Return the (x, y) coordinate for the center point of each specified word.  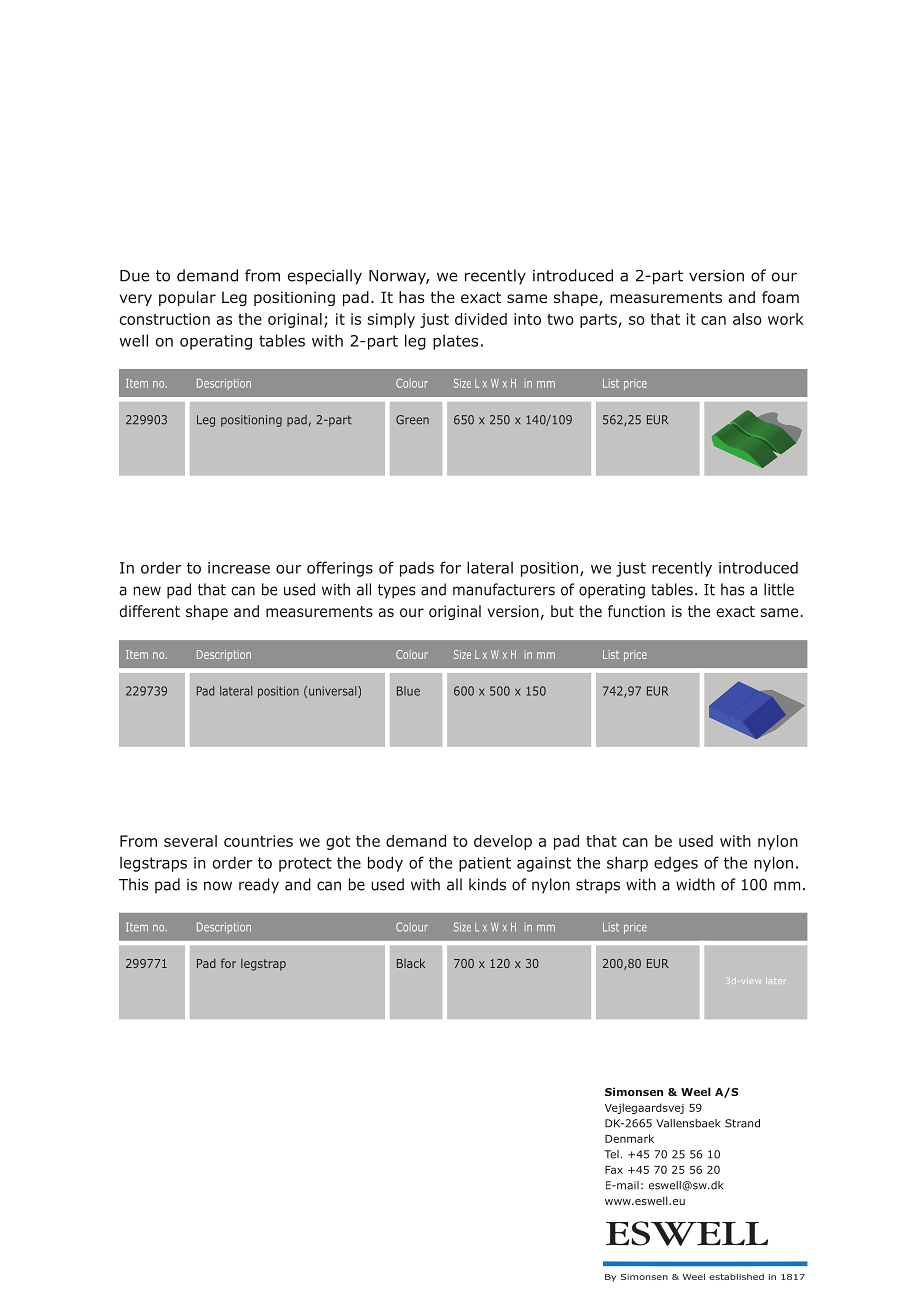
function (636, 611)
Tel (611, 1154)
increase (239, 568)
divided (481, 319)
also (747, 319)
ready (259, 886)
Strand (742, 1123)
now (218, 886)
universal (334, 692)
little (779, 589)
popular (187, 298)
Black (411, 963)
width (695, 884)
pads (417, 569)
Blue (408, 691)
